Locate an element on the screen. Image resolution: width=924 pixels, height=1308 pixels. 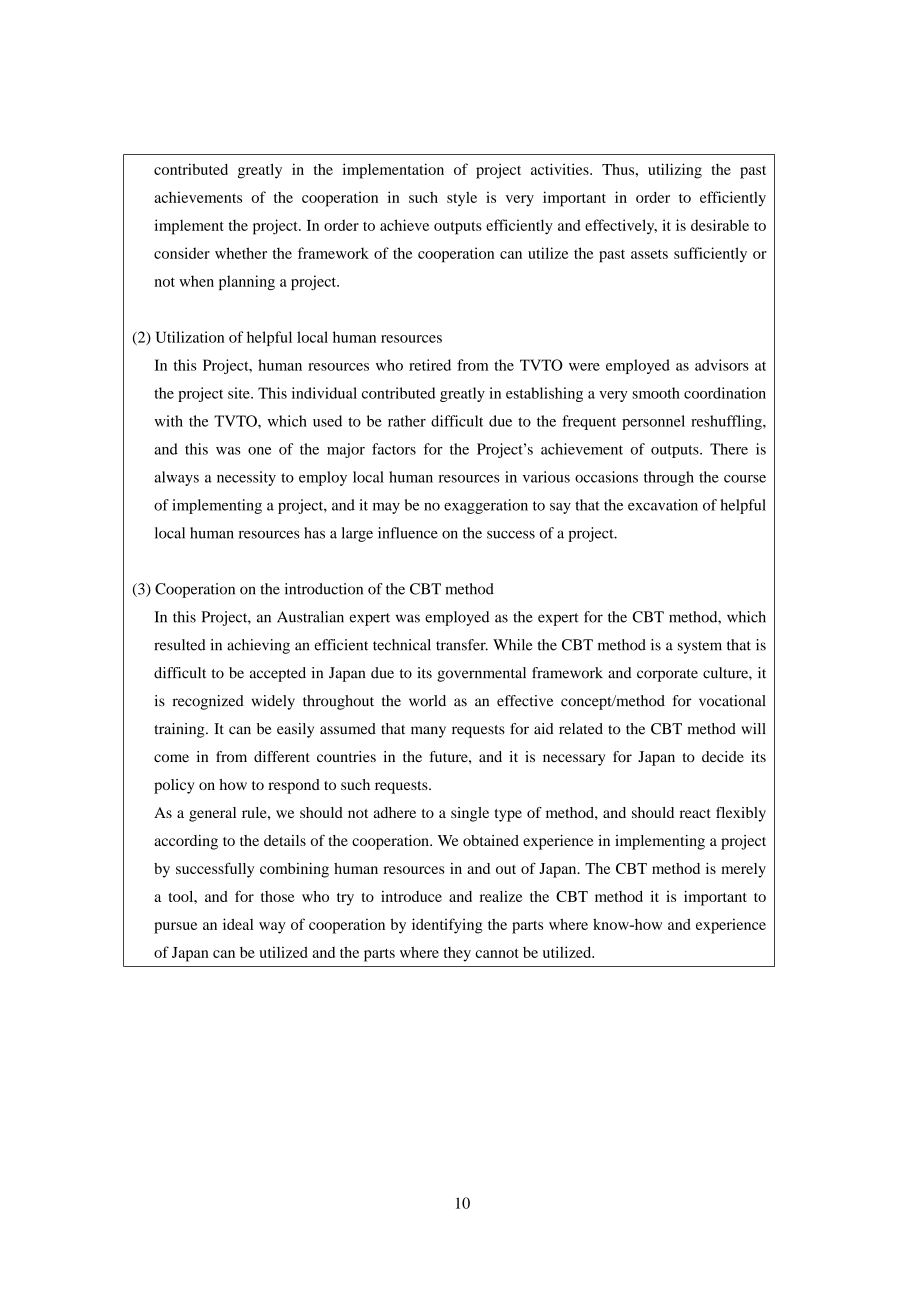
has is located at coordinates (314, 533).
